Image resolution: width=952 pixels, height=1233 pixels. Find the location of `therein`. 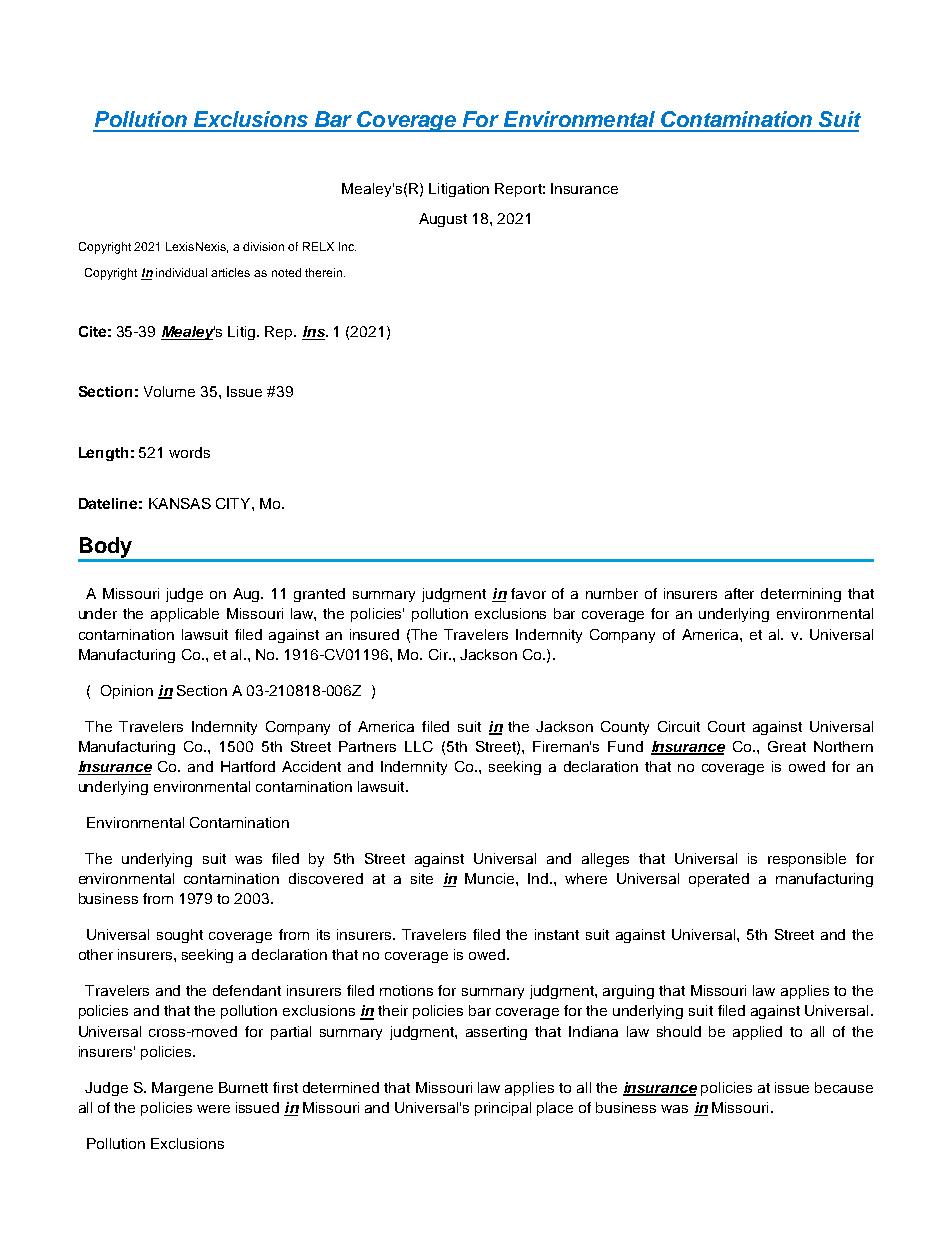

therein is located at coordinates (325, 272).
